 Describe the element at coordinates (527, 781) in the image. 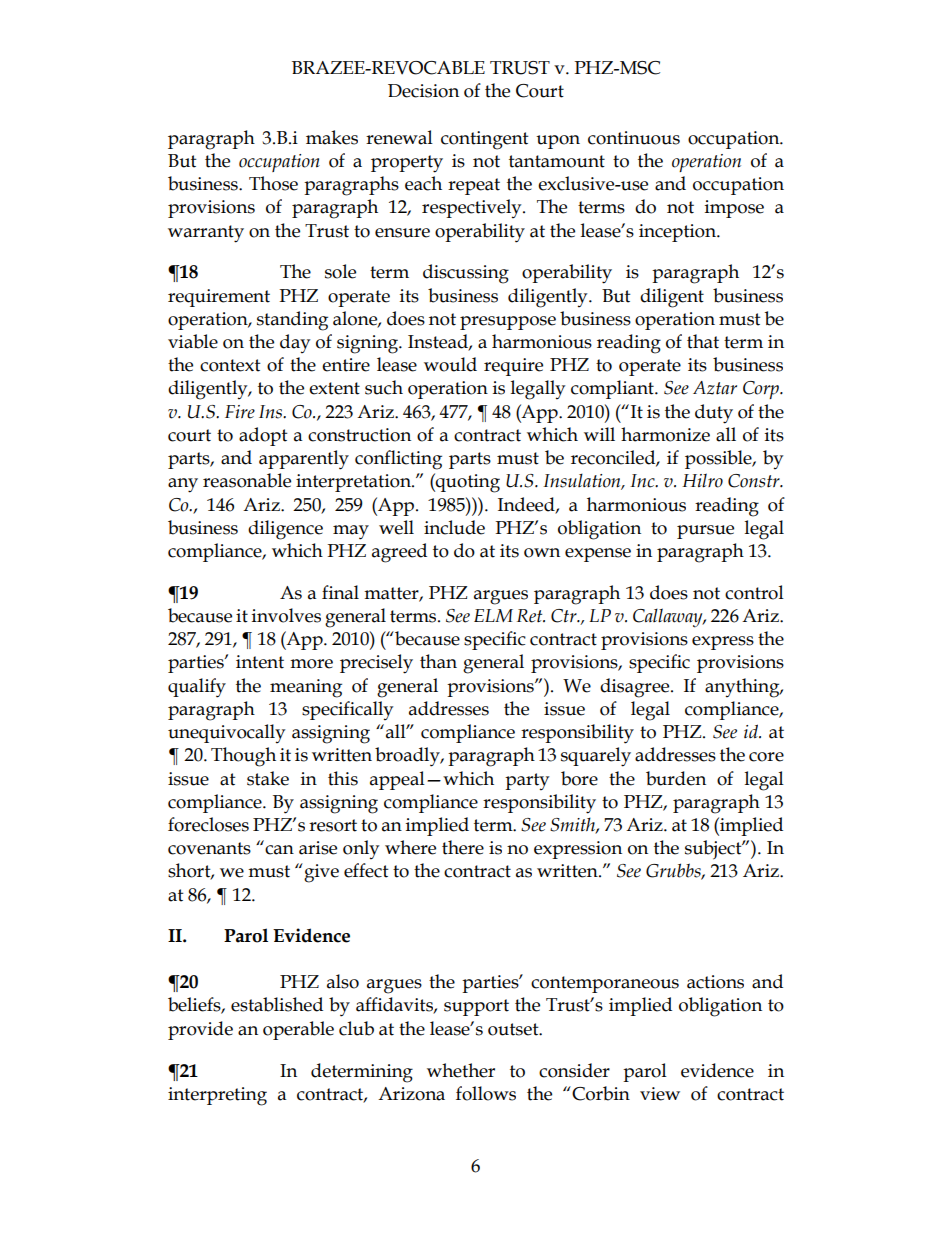

I see `party` at that location.
